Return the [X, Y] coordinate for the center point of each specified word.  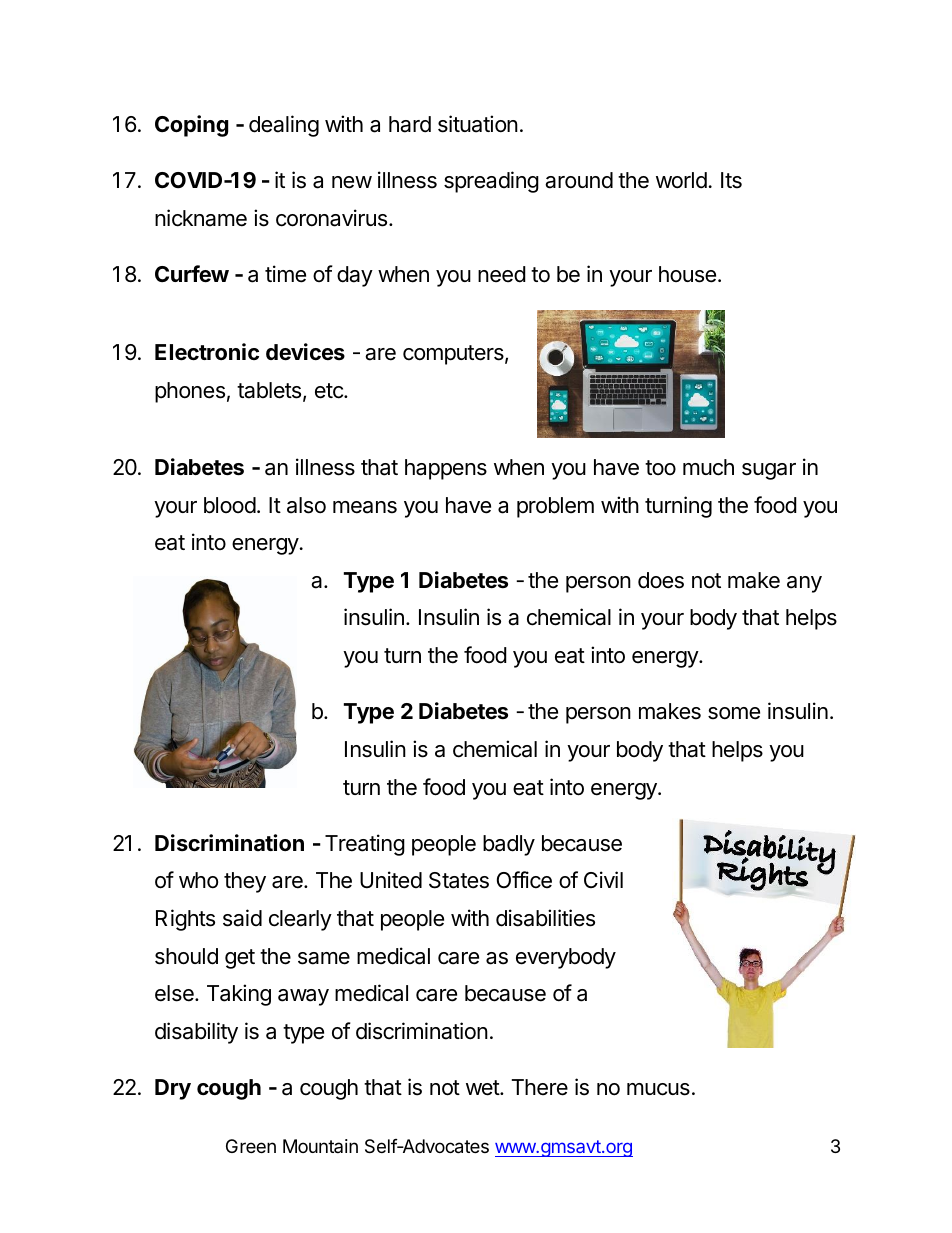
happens [446, 469]
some [734, 713]
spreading [491, 182]
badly [509, 845]
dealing [284, 126]
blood [230, 505]
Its [731, 180]
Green [251, 1146]
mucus [658, 1089]
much [708, 467]
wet [483, 1088]
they [245, 882]
